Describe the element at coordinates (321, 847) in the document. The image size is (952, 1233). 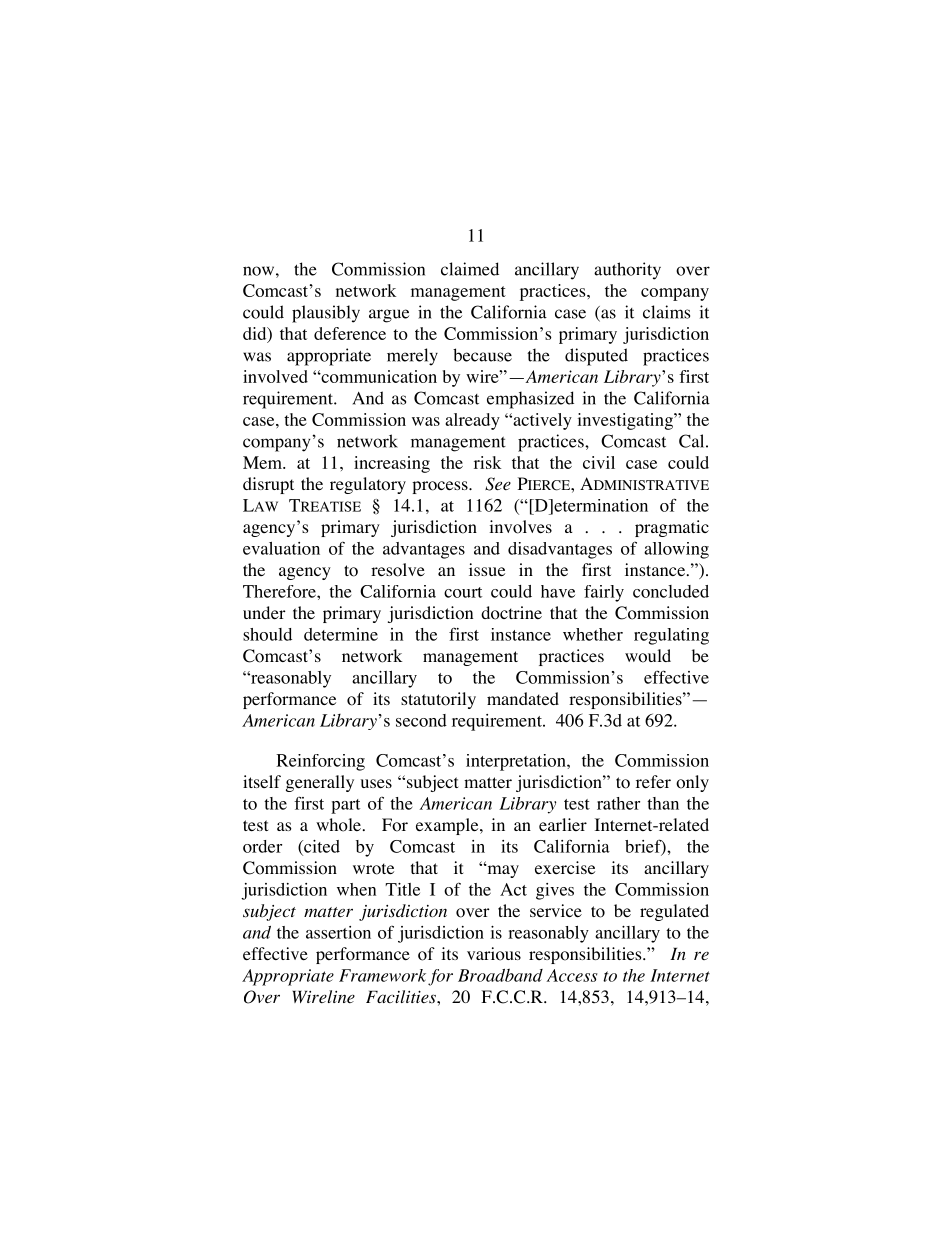
I see `cited` at that location.
